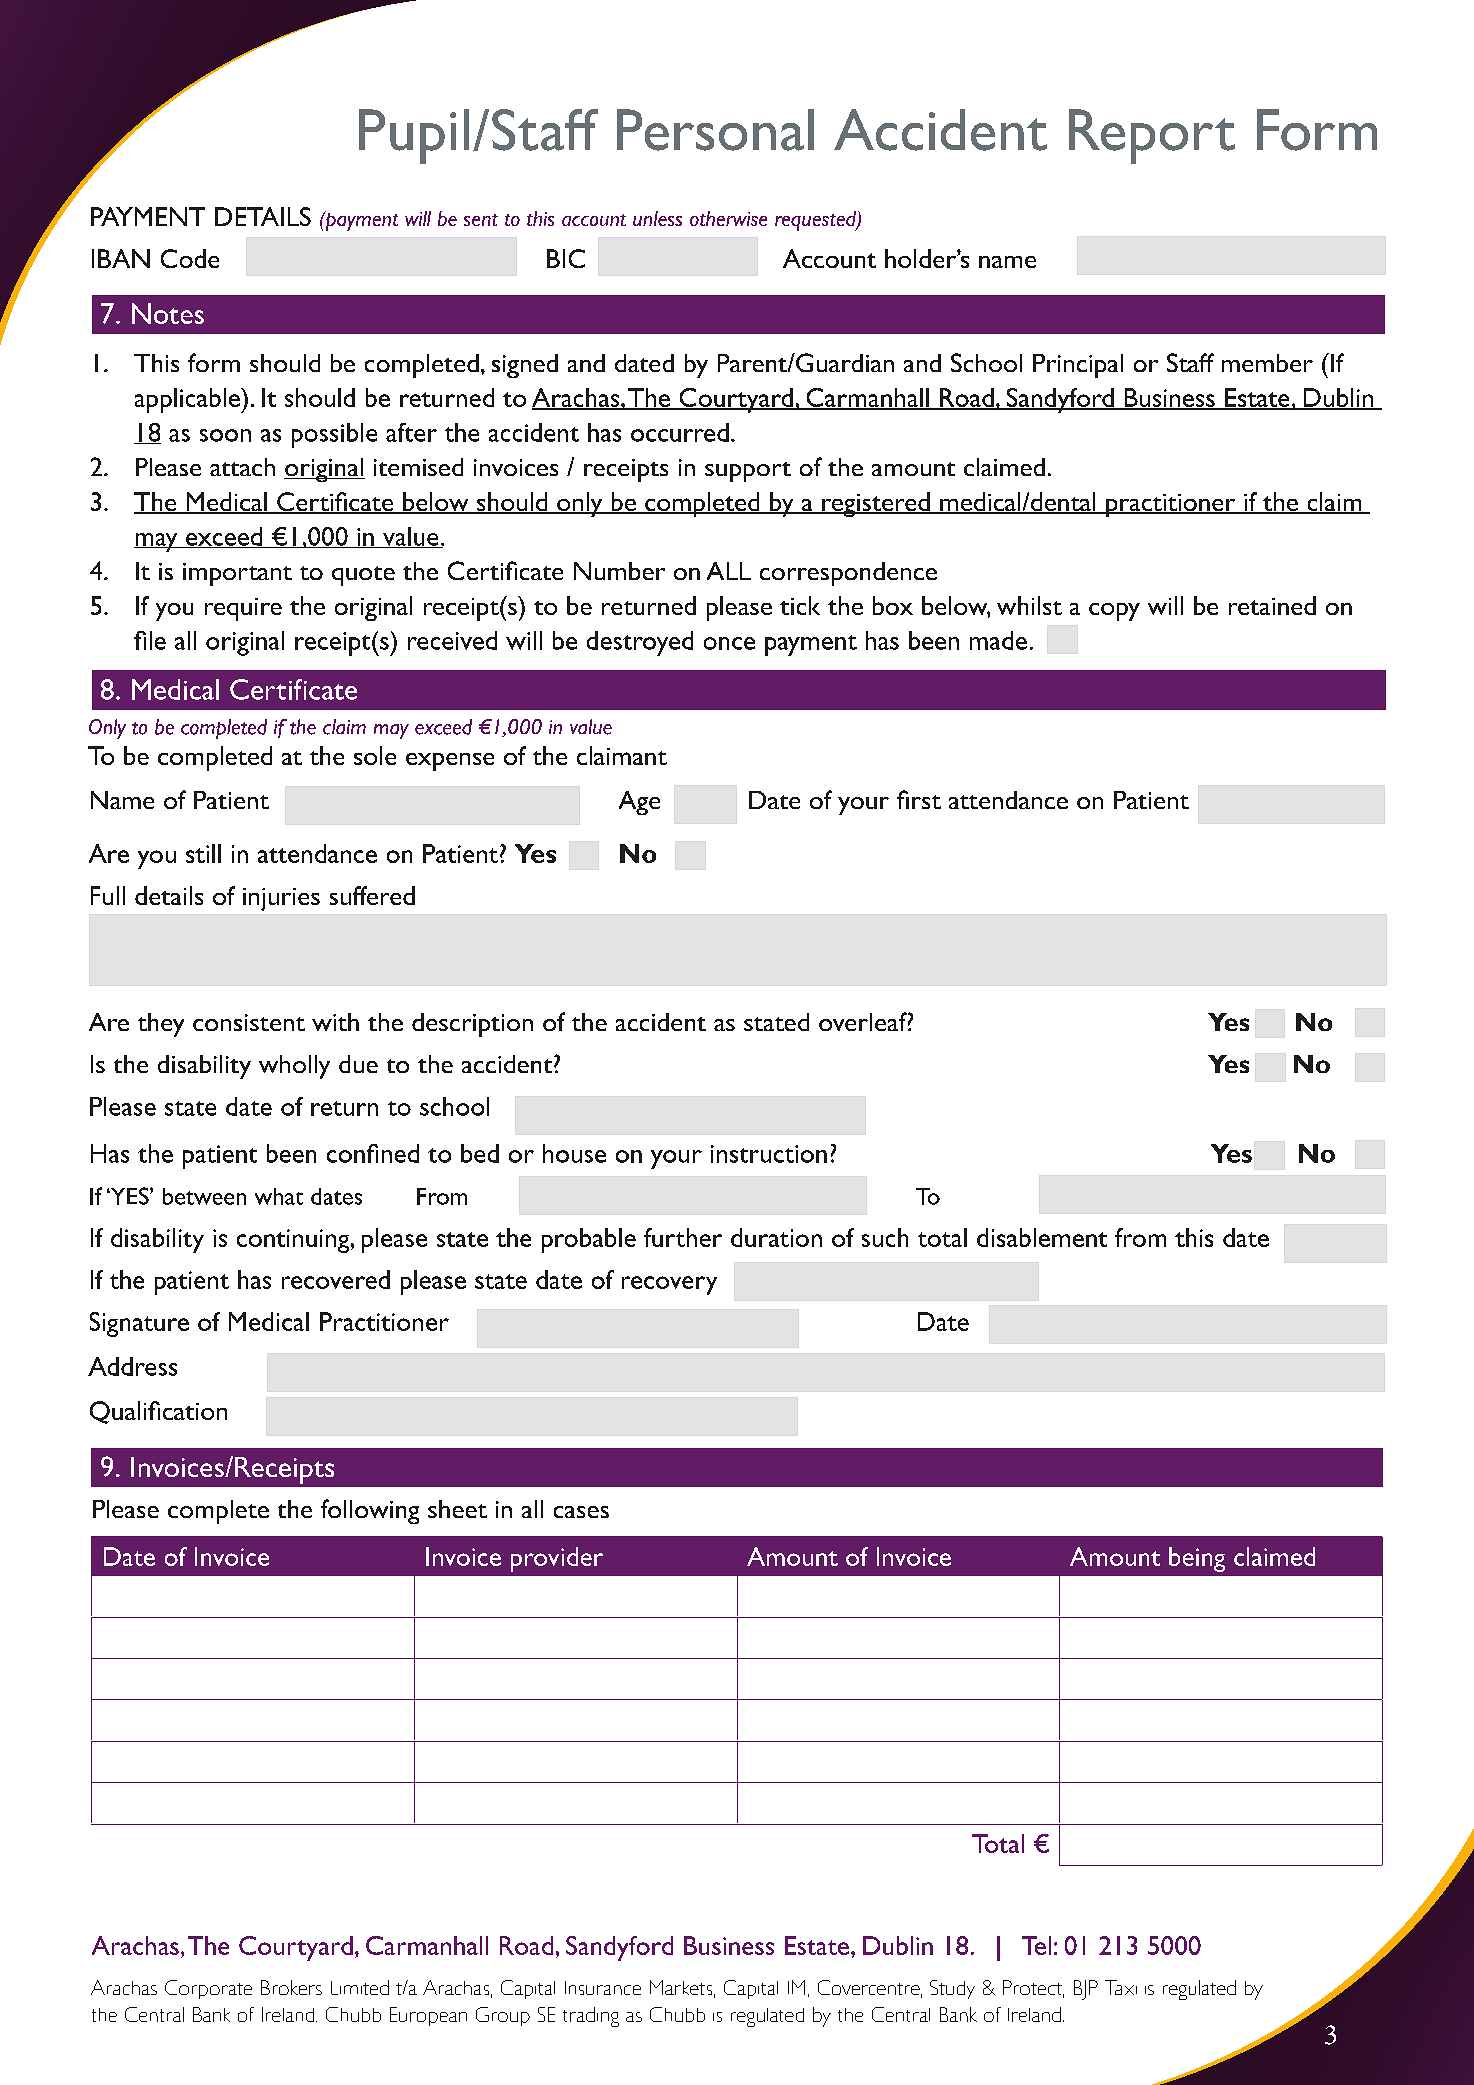 The height and width of the screenshot is (2085, 1474). Describe the element at coordinates (1114, 612) in the screenshot. I see `copy` at that location.
